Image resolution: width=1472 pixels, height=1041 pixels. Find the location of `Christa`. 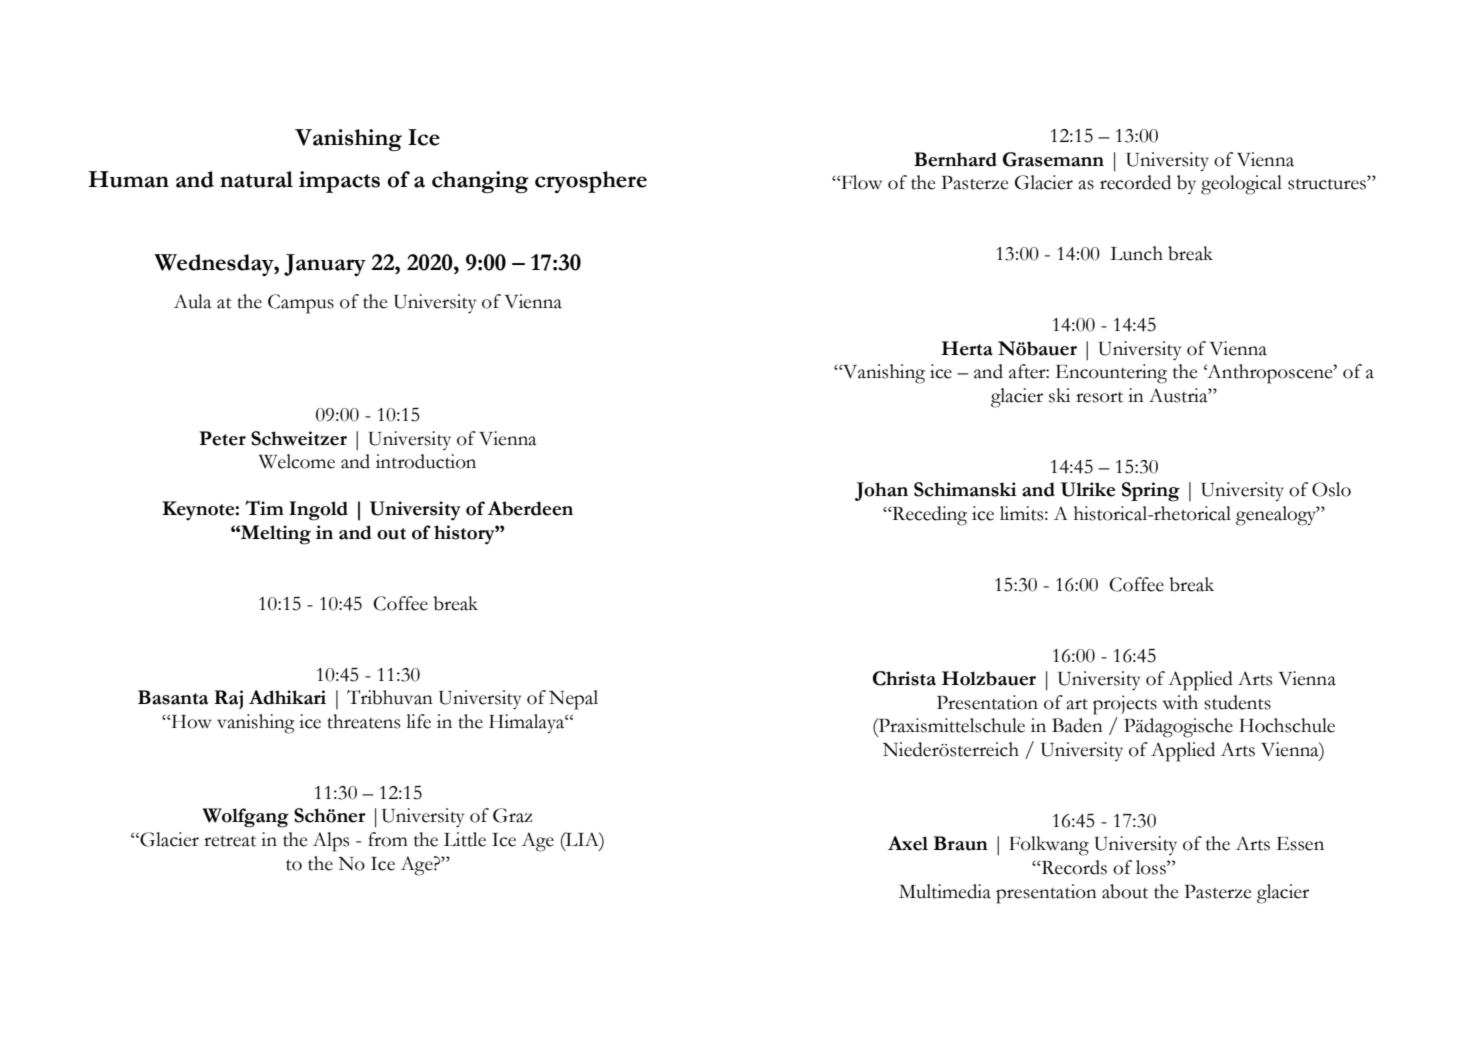

Christa is located at coordinates (904, 678).
